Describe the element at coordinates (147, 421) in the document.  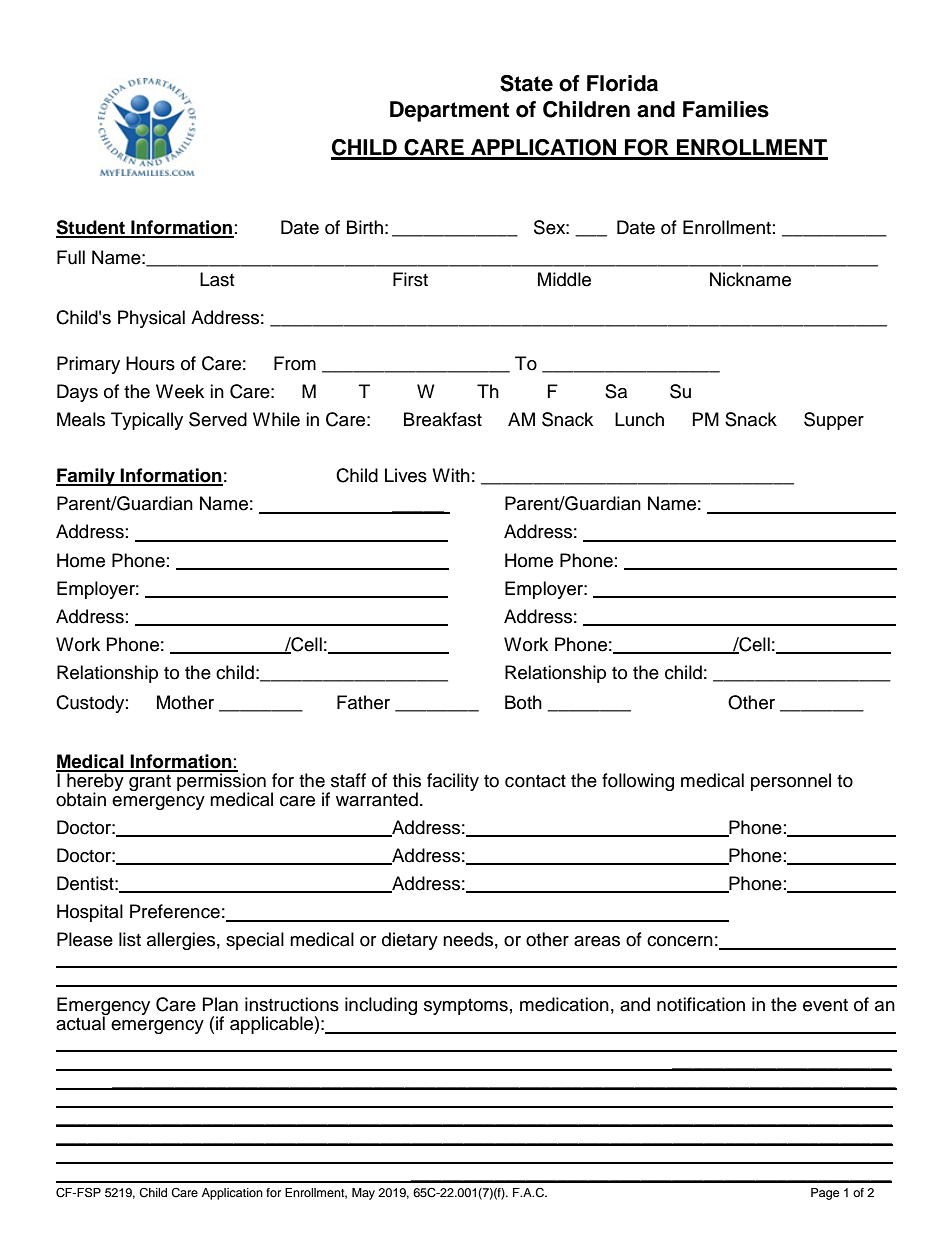
I see `Typically` at that location.
